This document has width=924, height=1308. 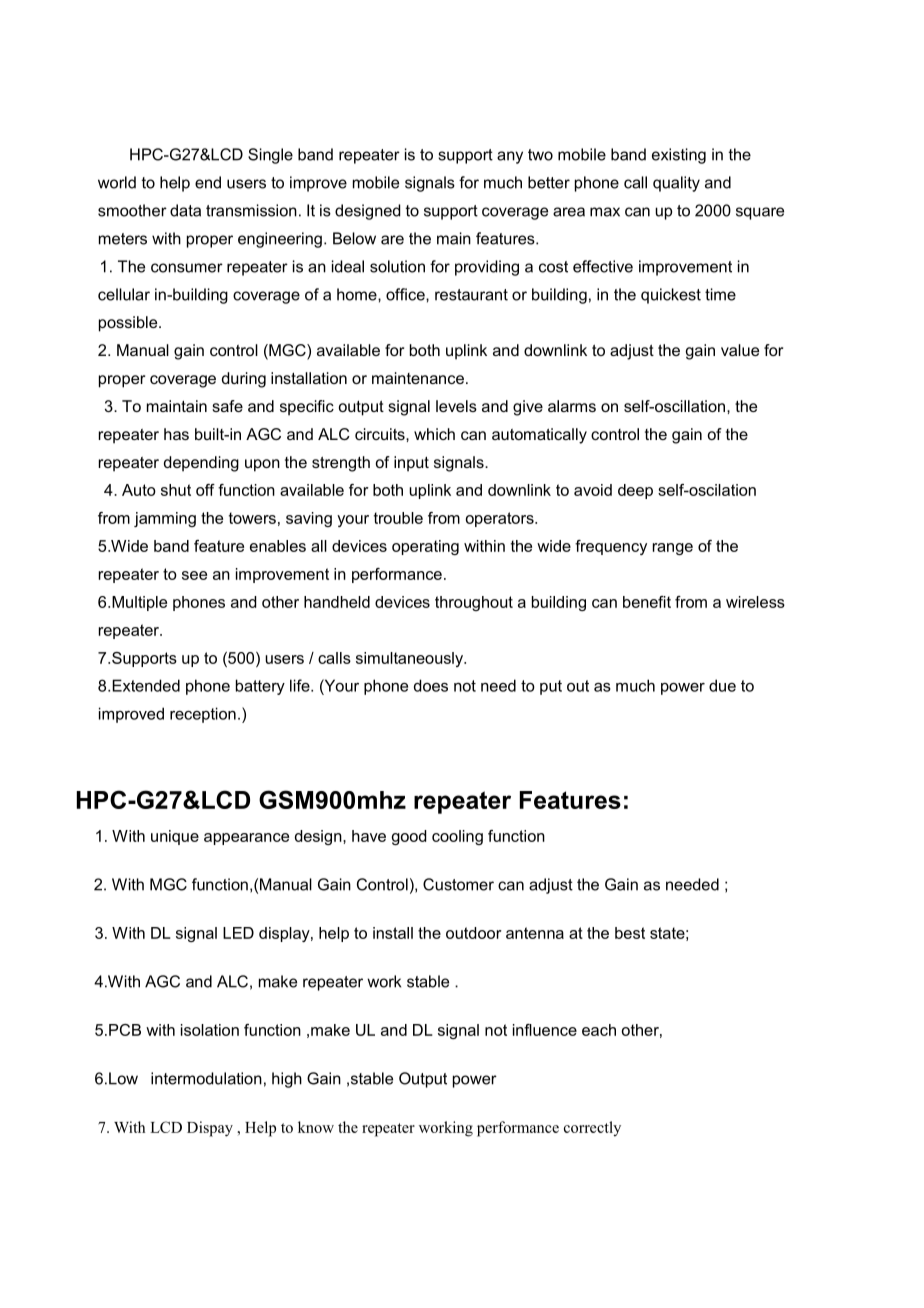 I want to click on deep, so click(x=635, y=491).
